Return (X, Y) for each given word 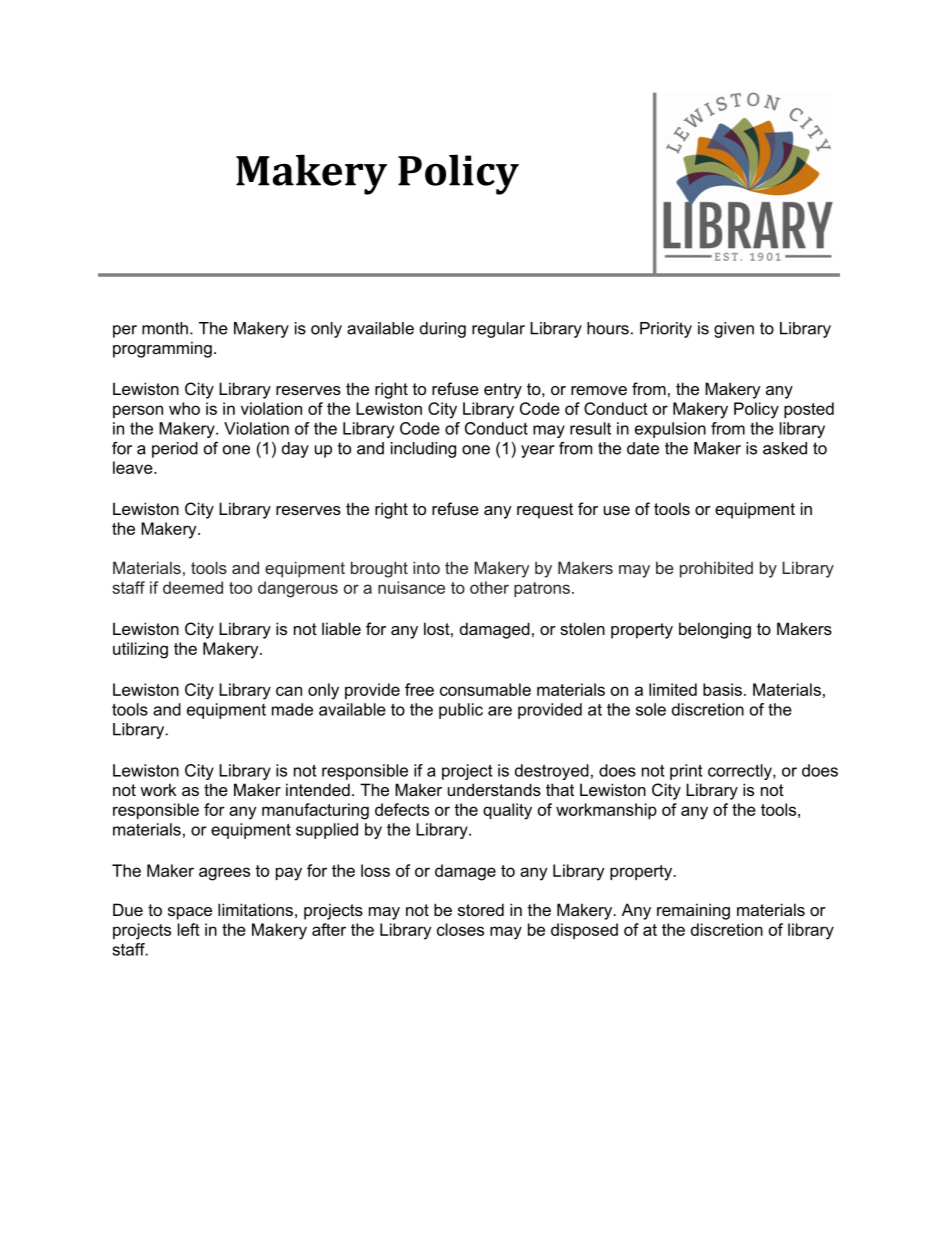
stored (481, 909)
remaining (693, 911)
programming (162, 349)
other (489, 587)
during (443, 330)
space (190, 913)
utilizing (140, 650)
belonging (715, 630)
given (734, 330)
